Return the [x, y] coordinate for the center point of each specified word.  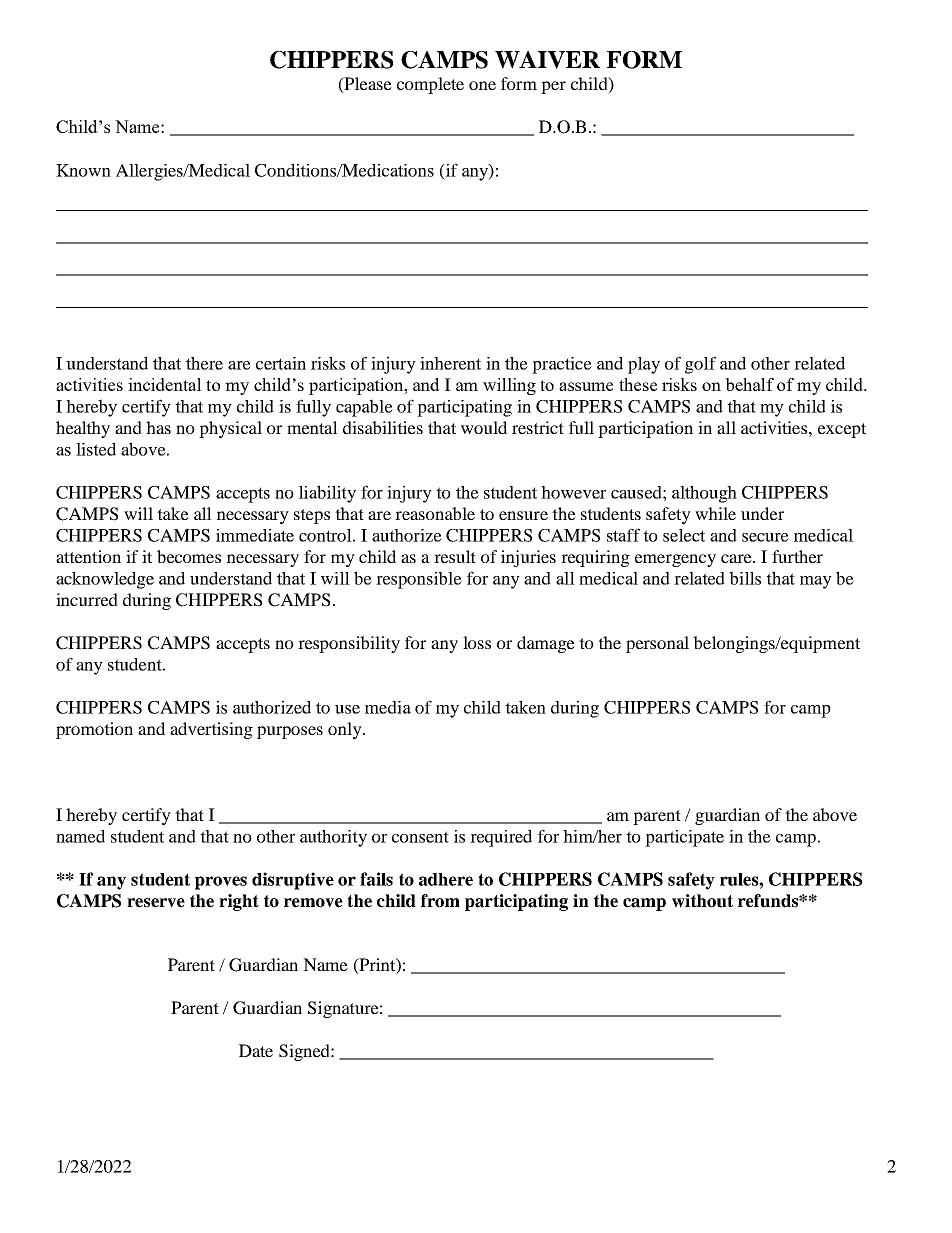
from [440, 901]
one [482, 85]
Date [256, 1050]
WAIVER [547, 60]
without [702, 901]
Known [83, 170]
